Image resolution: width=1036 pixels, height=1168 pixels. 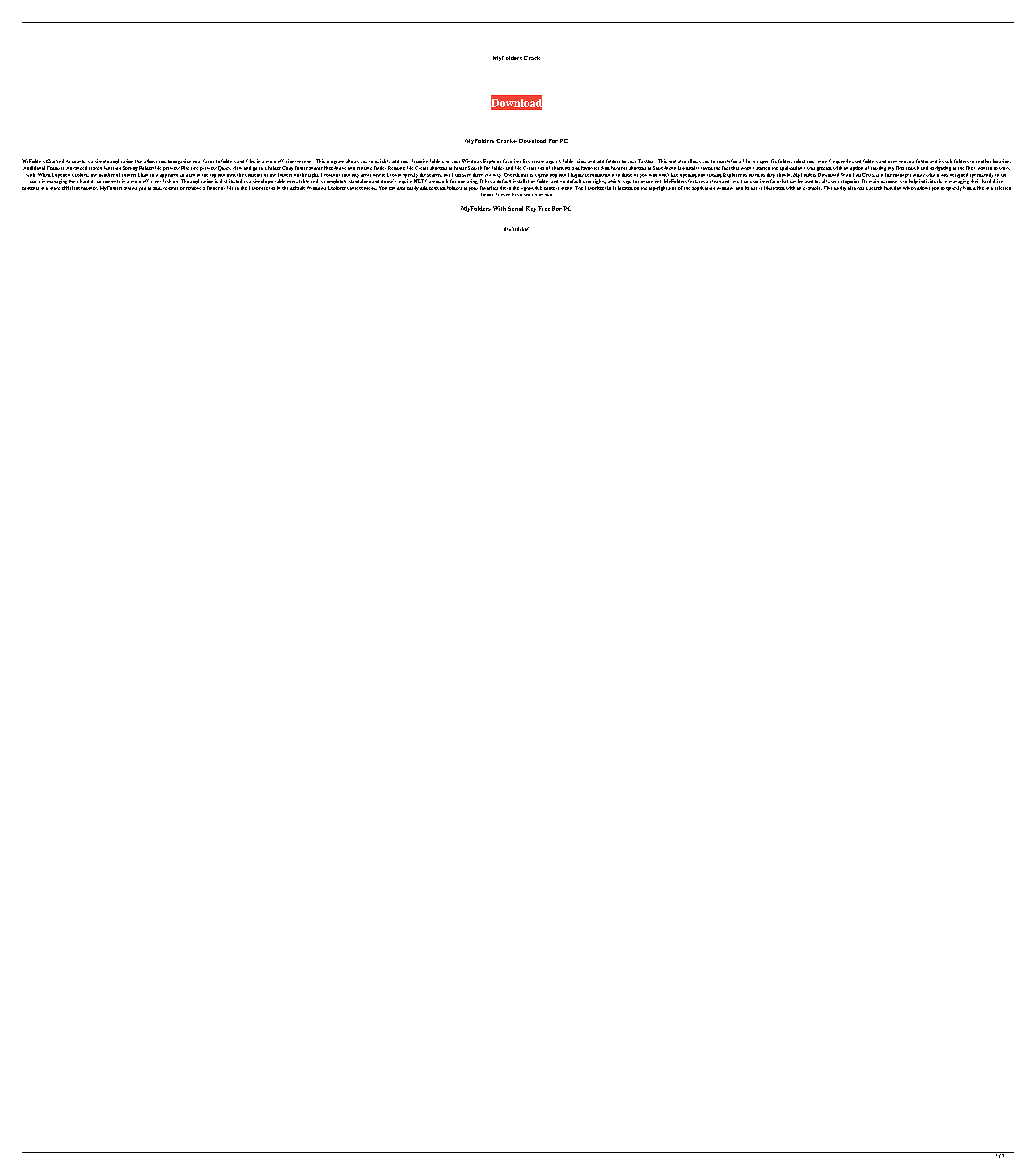 I want to click on Serial, so click(x=515, y=208).
